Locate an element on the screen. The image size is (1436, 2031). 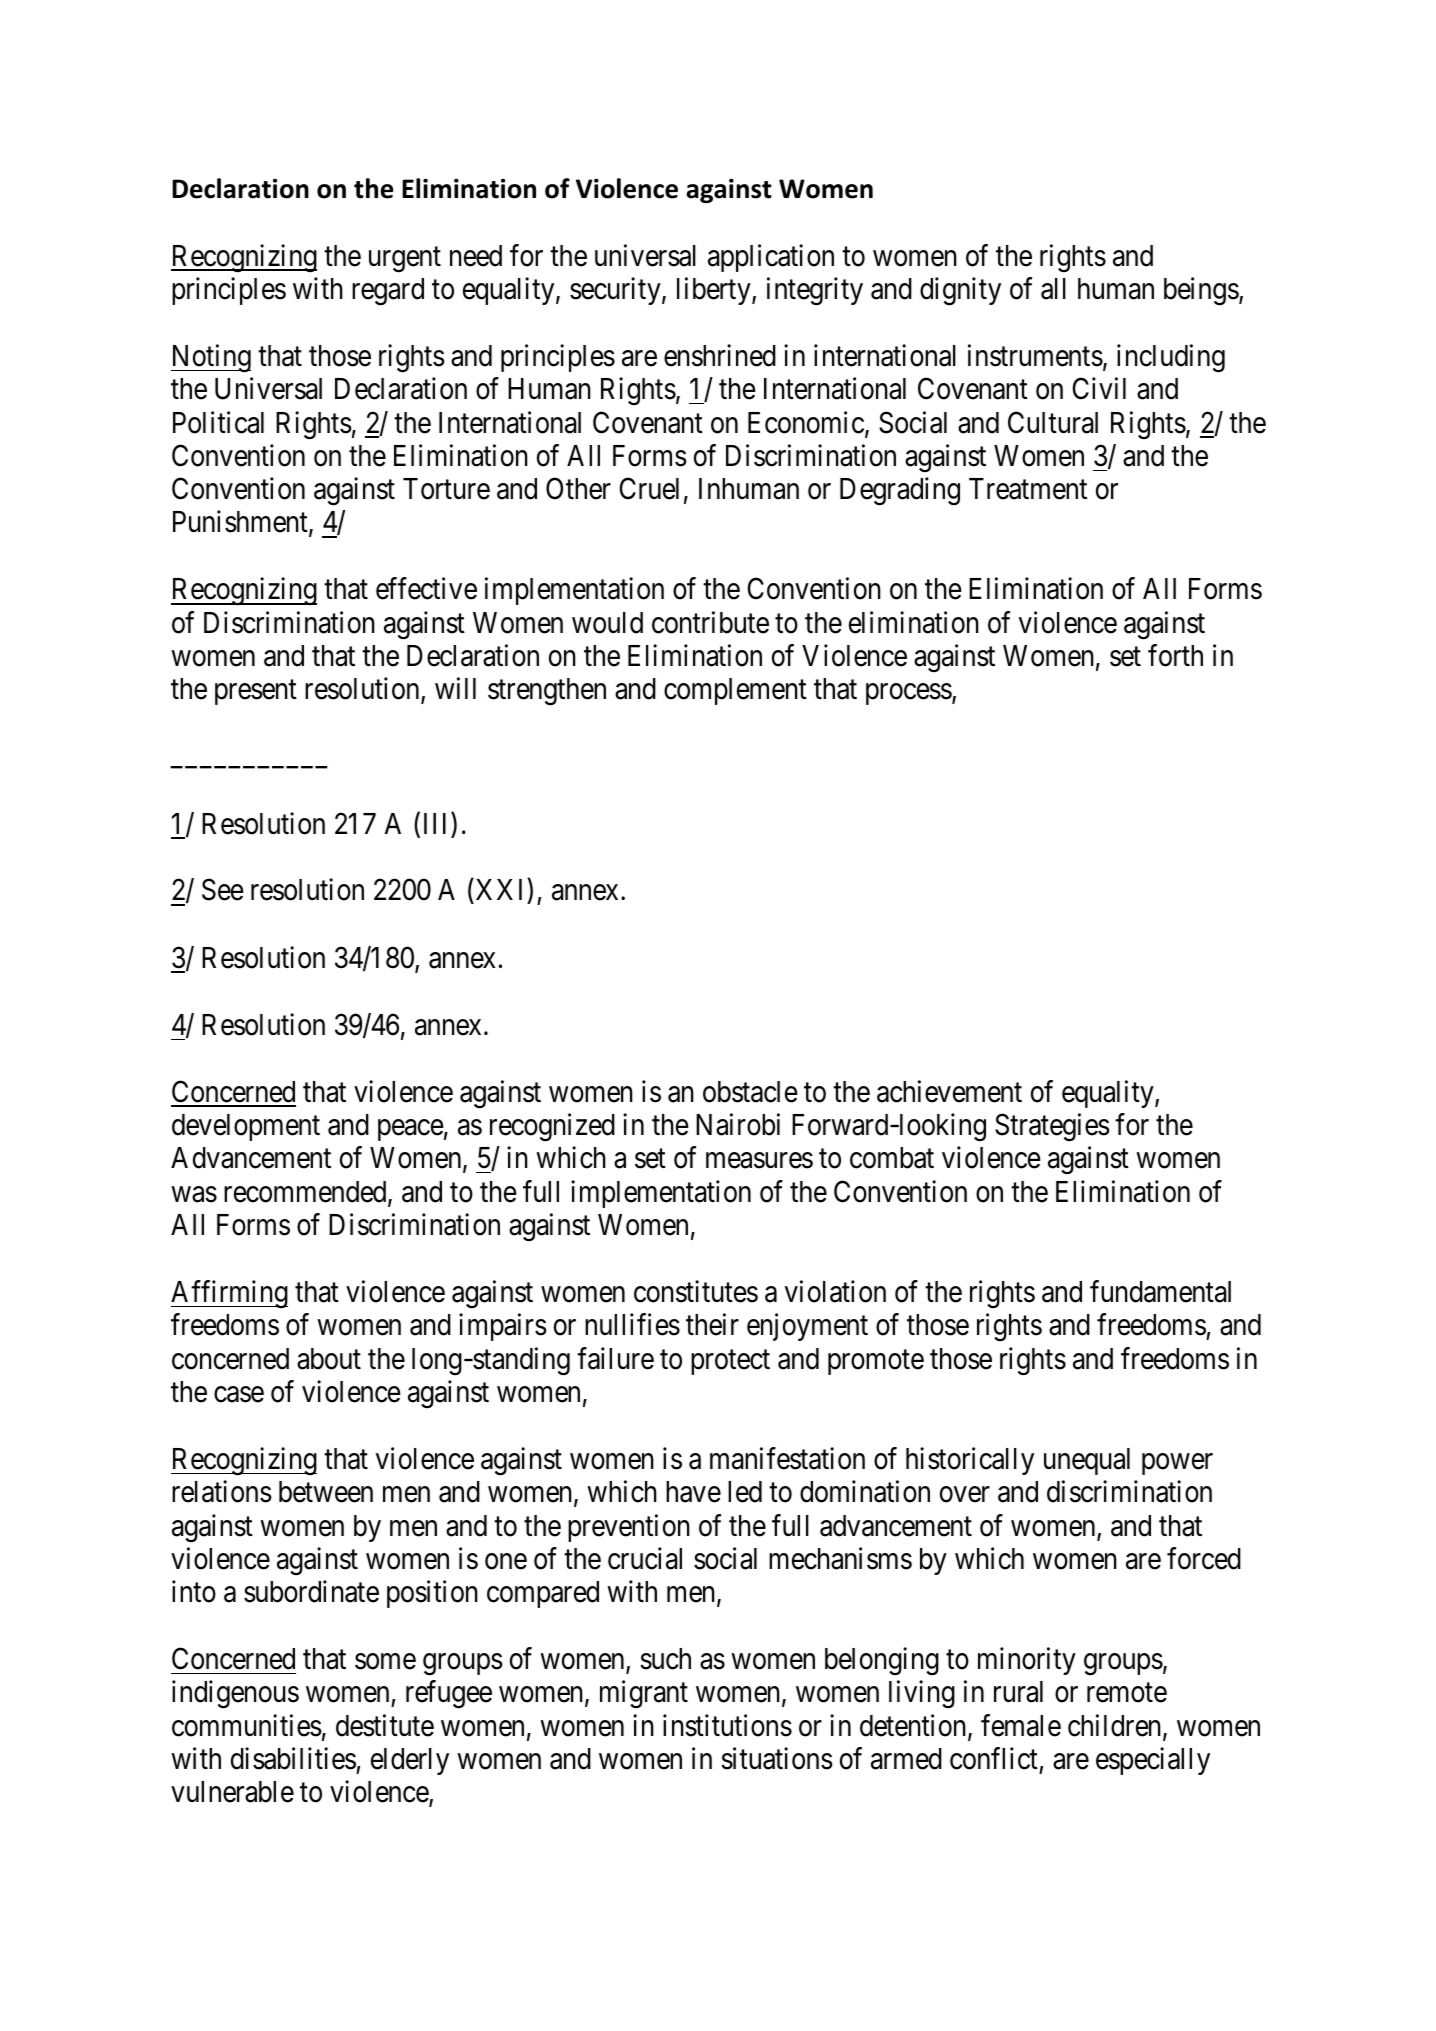
communities is located at coordinates (247, 1725).
